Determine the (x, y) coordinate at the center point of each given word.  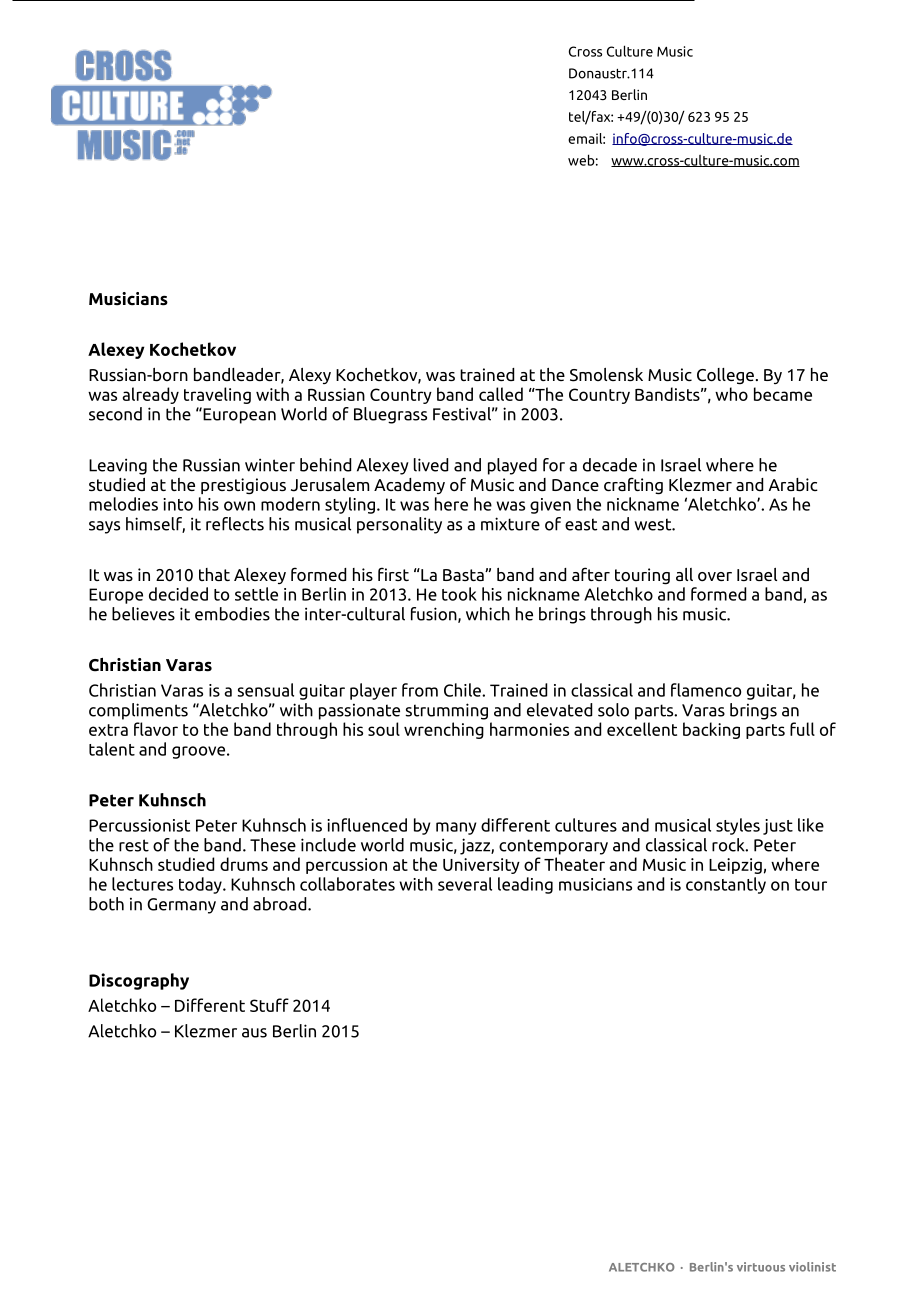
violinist (812, 1267)
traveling (217, 395)
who (731, 394)
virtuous (761, 1267)
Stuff (269, 1005)
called (501, 394)
